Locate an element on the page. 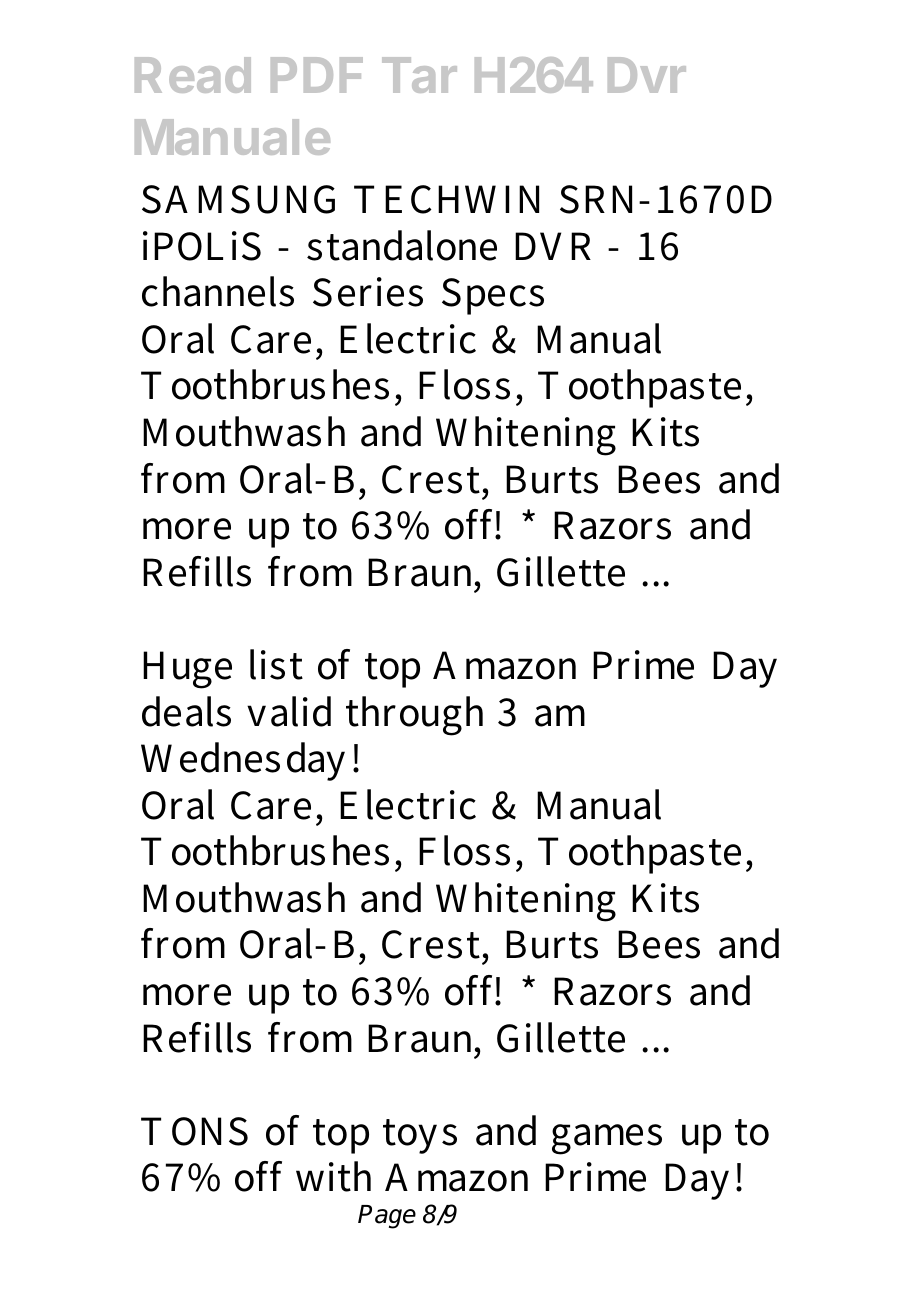 This page has height=1303, width=924. Page is located at coordinates (387, 1217).
